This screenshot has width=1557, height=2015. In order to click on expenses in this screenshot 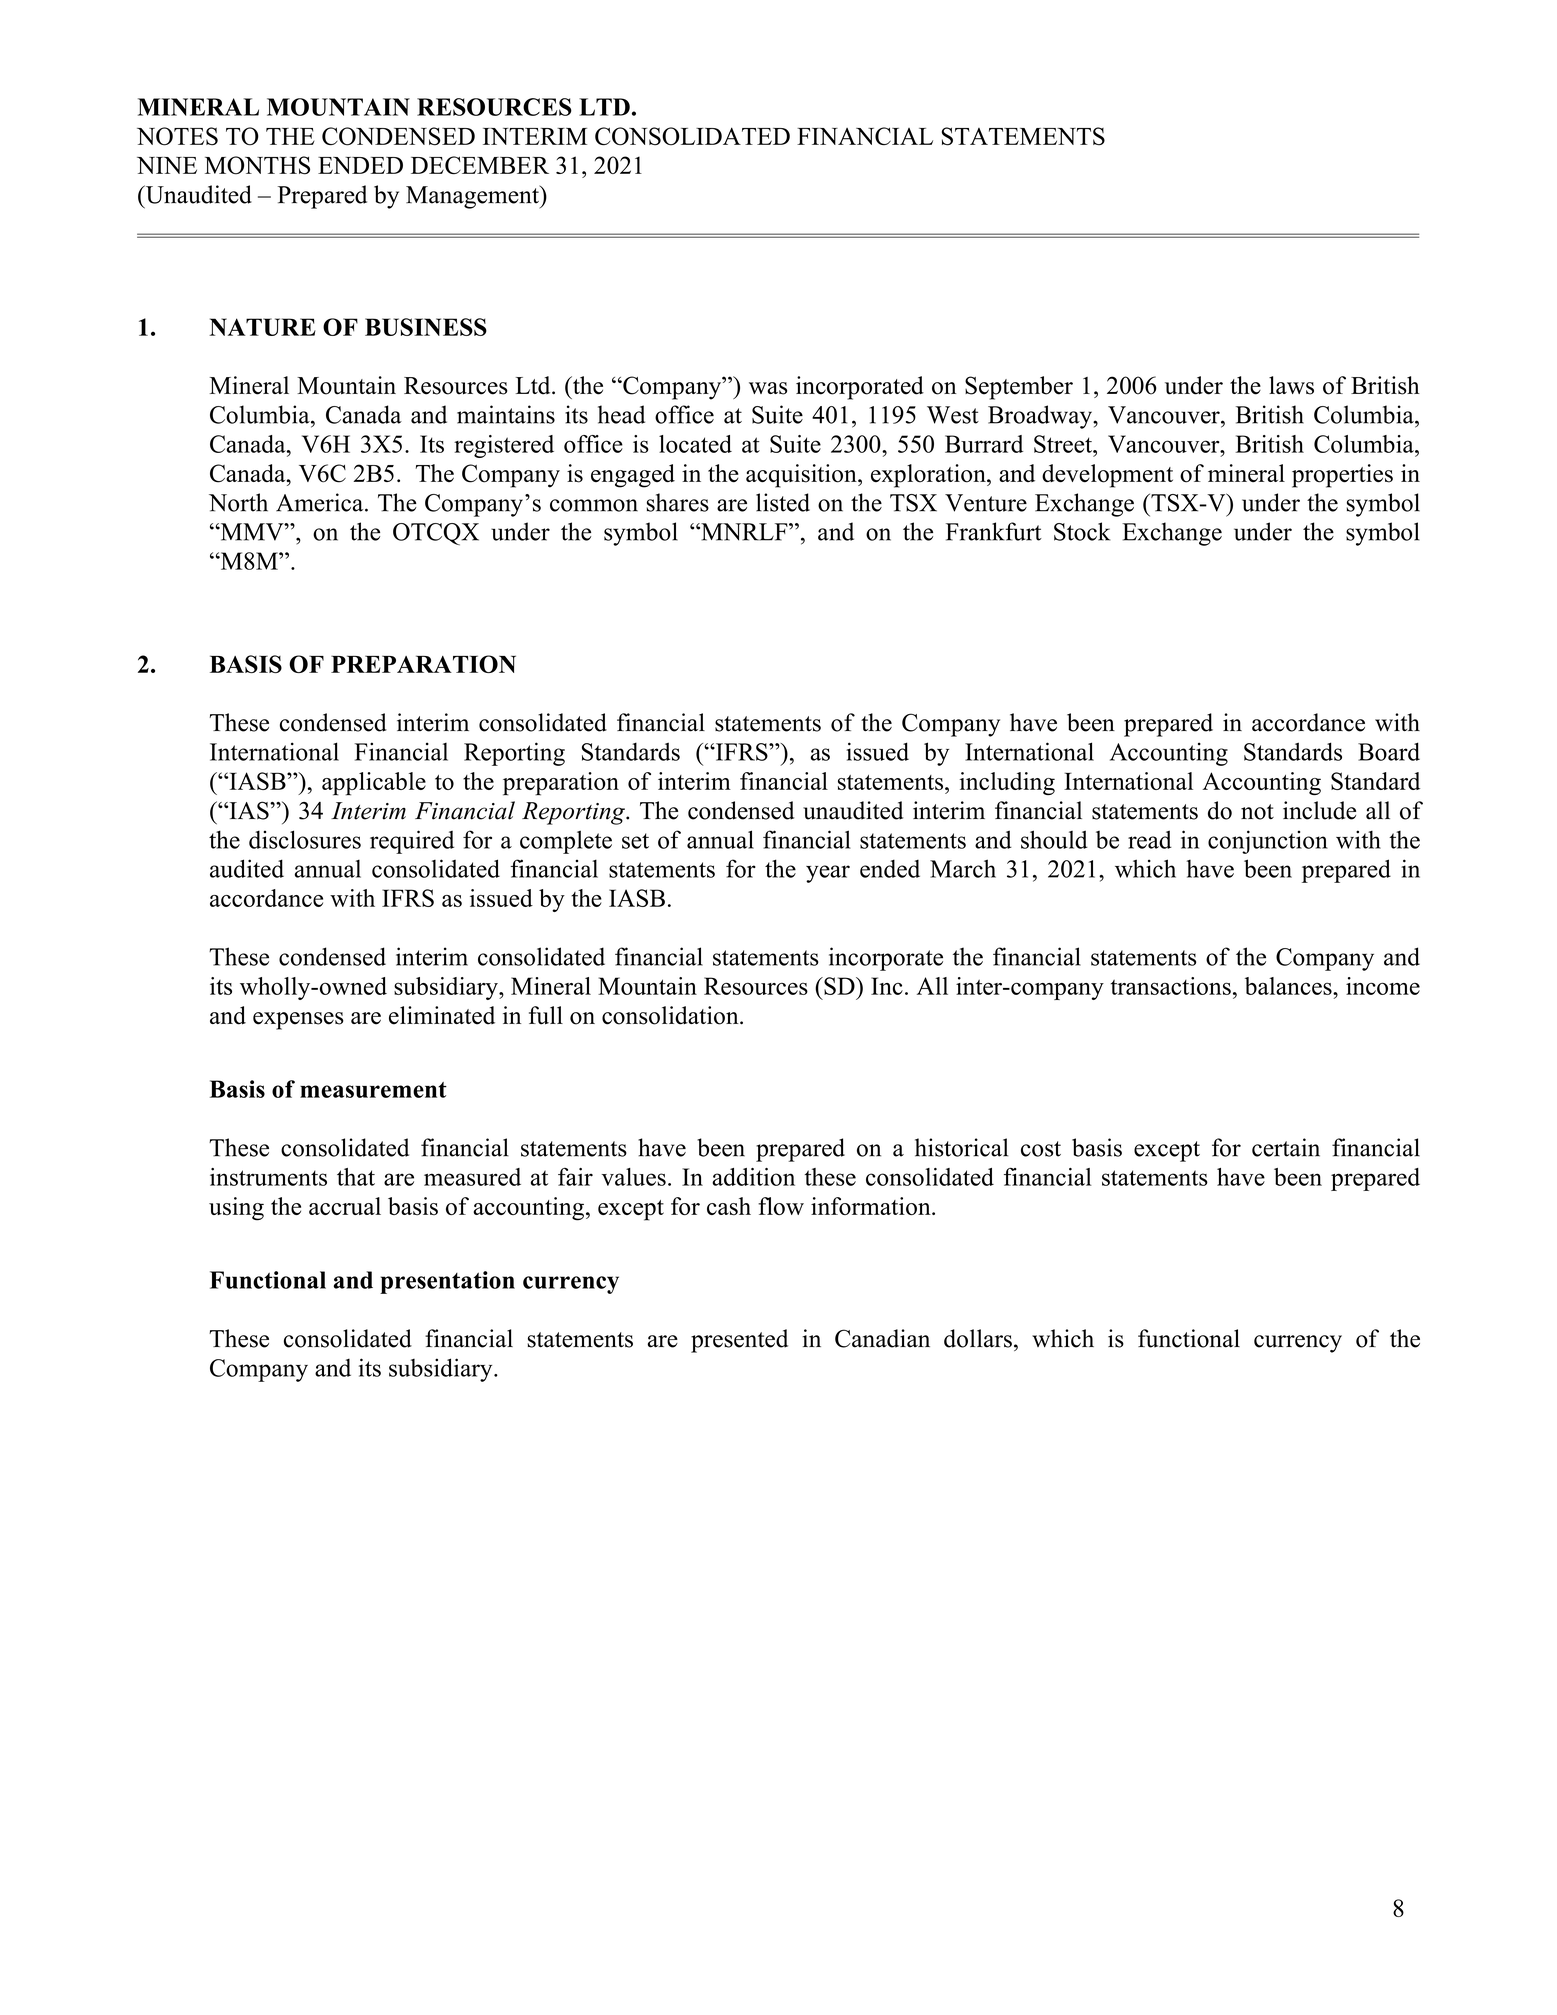, I will do `click(298, 1021)`.
